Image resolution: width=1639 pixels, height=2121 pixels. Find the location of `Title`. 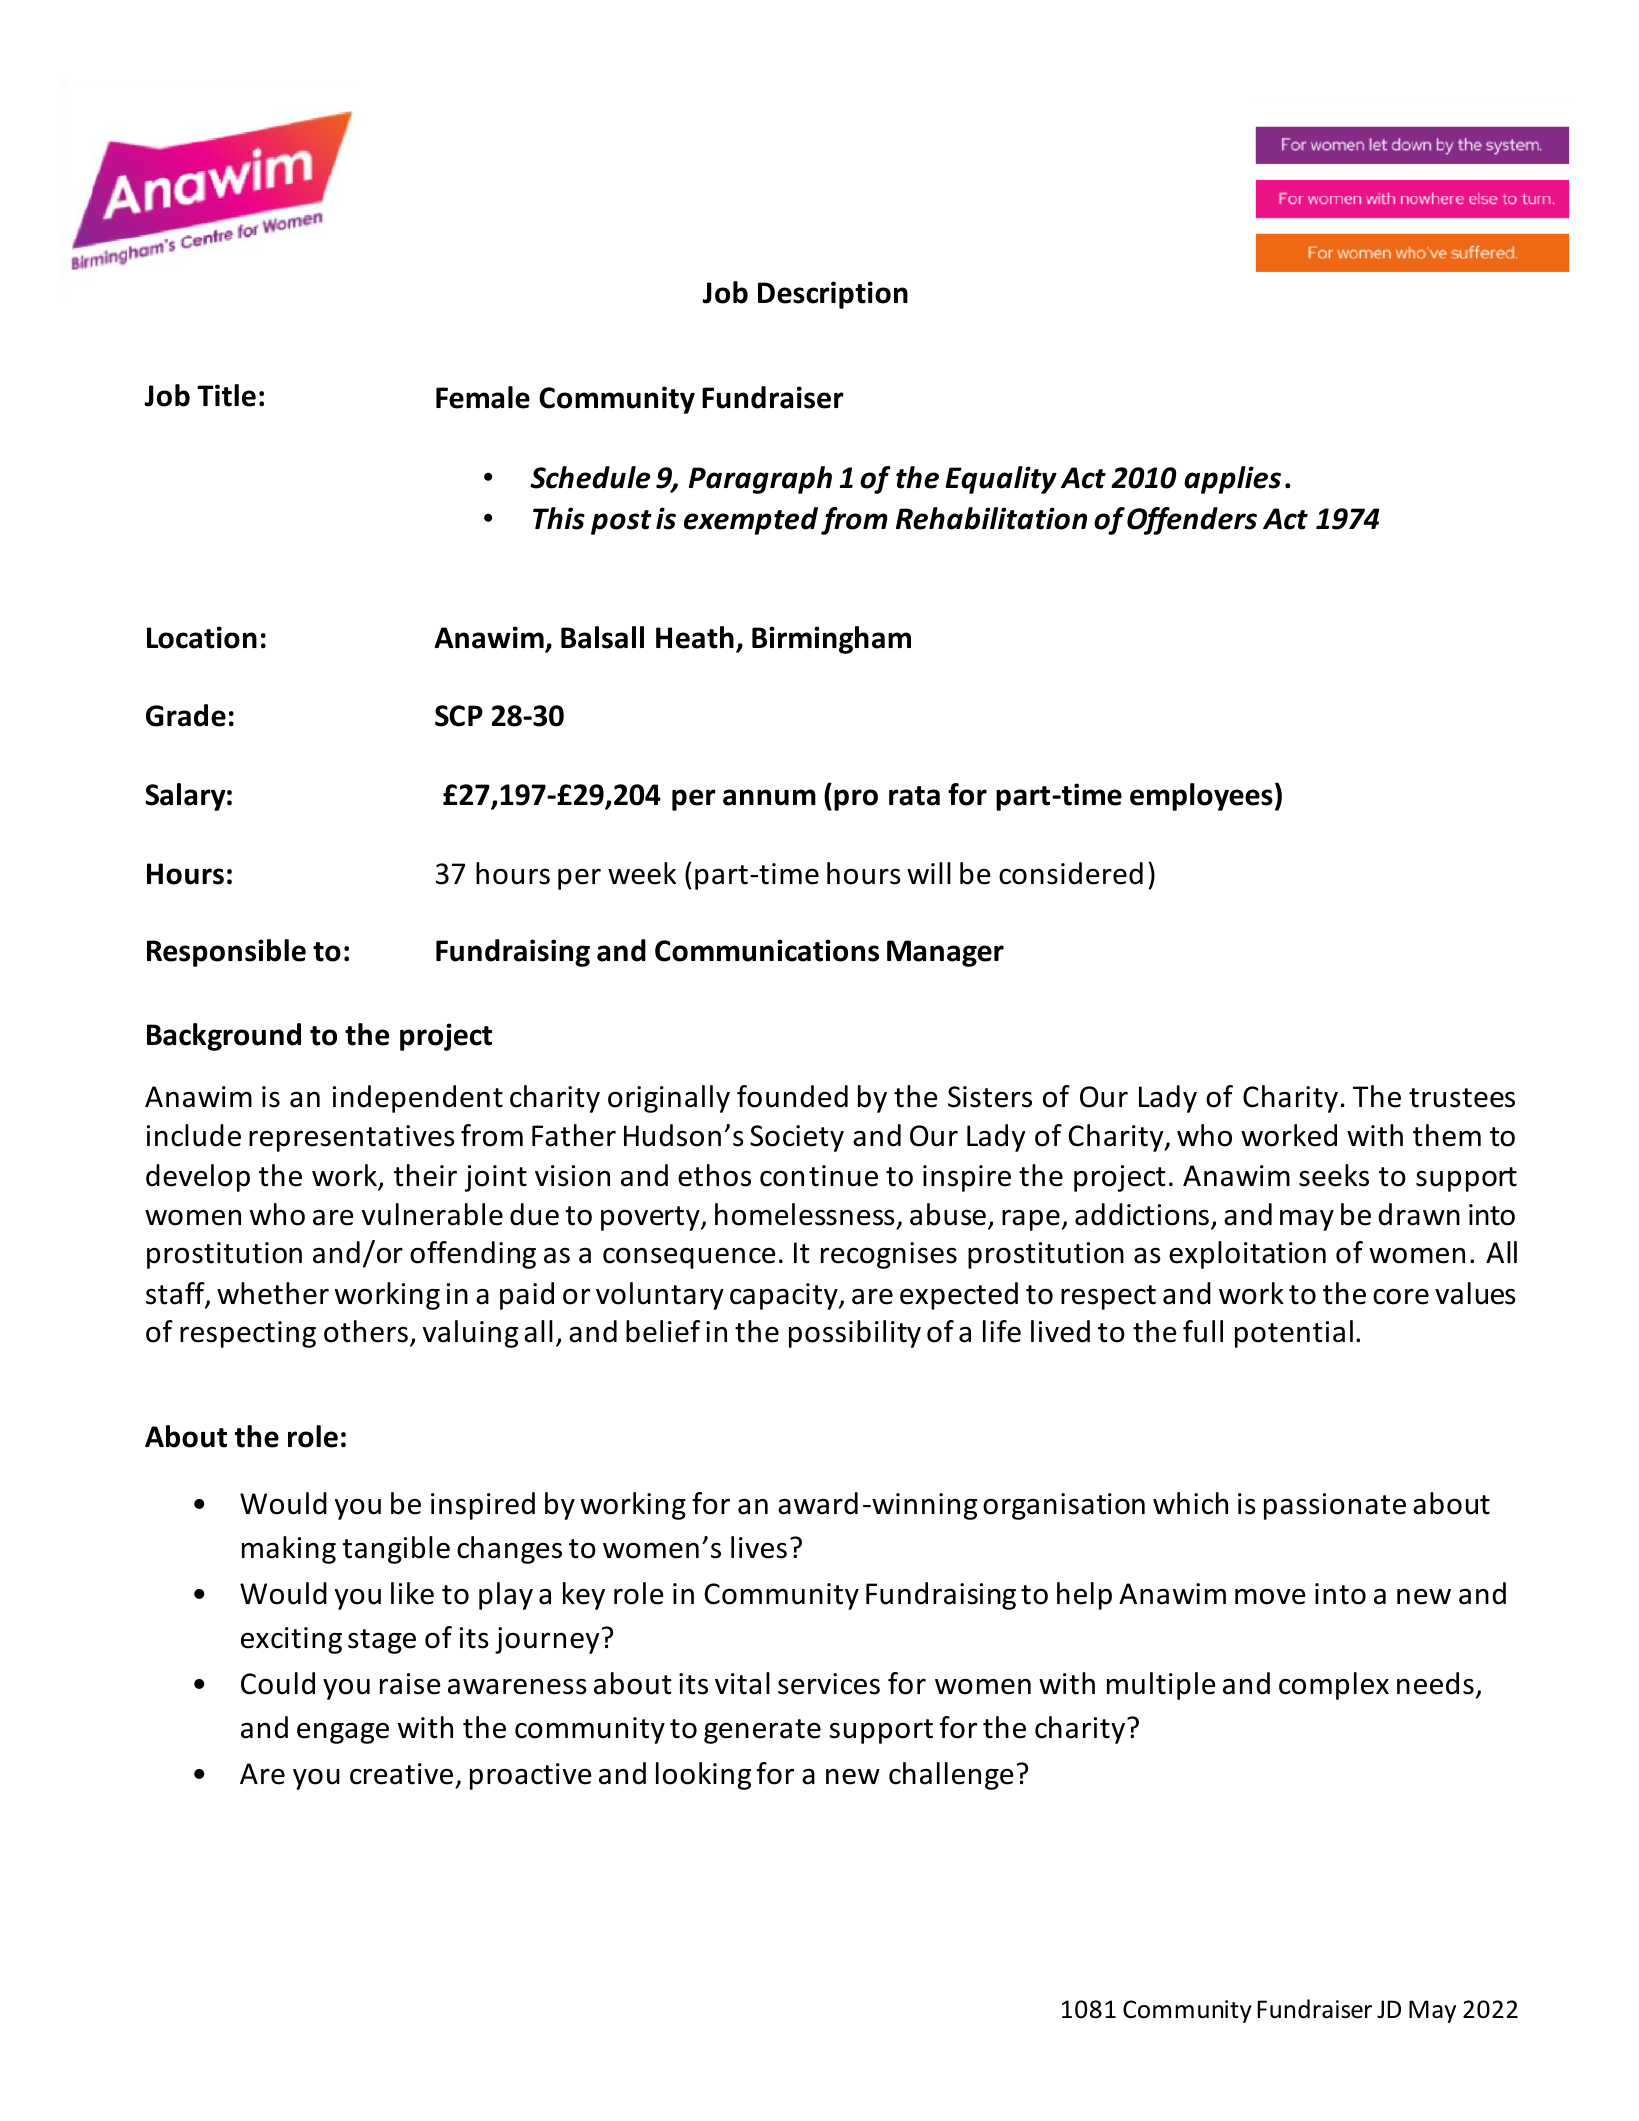

Title is located at coordinates (226, 395).
